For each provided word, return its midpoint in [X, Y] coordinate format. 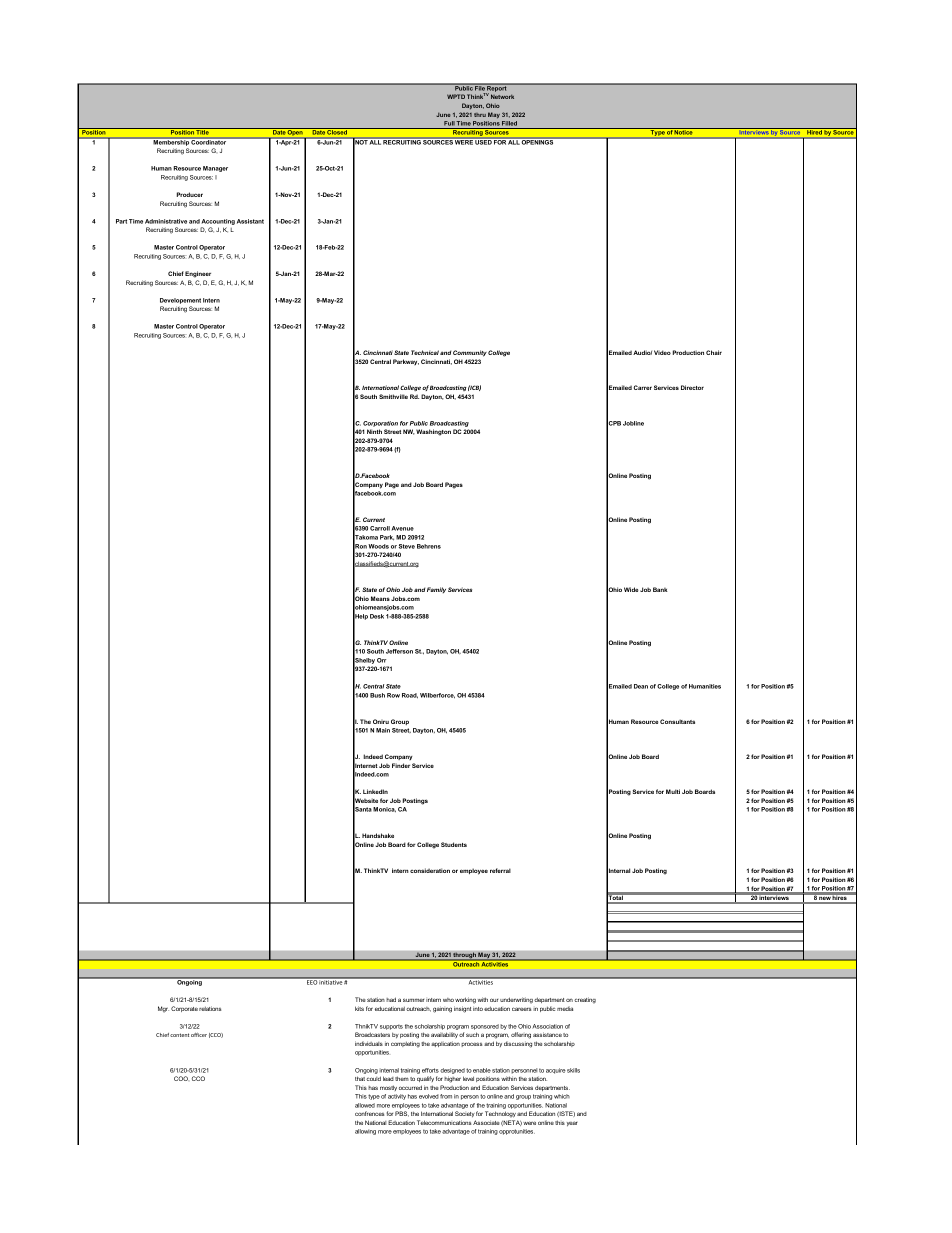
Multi [673, 791]
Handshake [378, 835]
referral [500, 870]
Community [470, 353]
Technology [500, 1114]
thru [480, 115]
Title [203, 131]
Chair [714, 352]
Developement [180, 301]
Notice [684, 131]
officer [199, 1035]
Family [436, 590]
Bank [660, 589]
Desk [377, 616]
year [572, 1123]
